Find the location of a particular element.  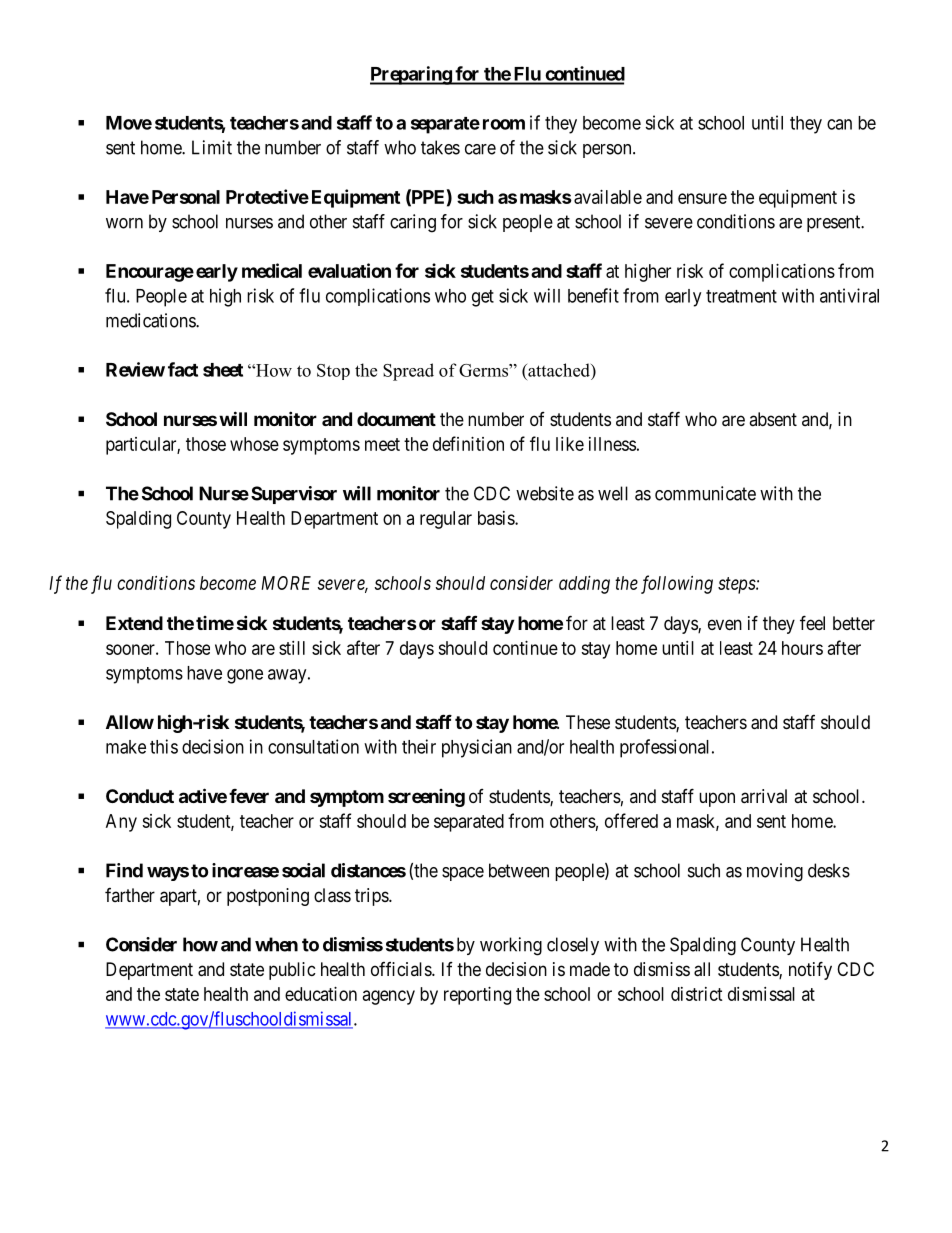

hours is located at coordinates (802, 648).
